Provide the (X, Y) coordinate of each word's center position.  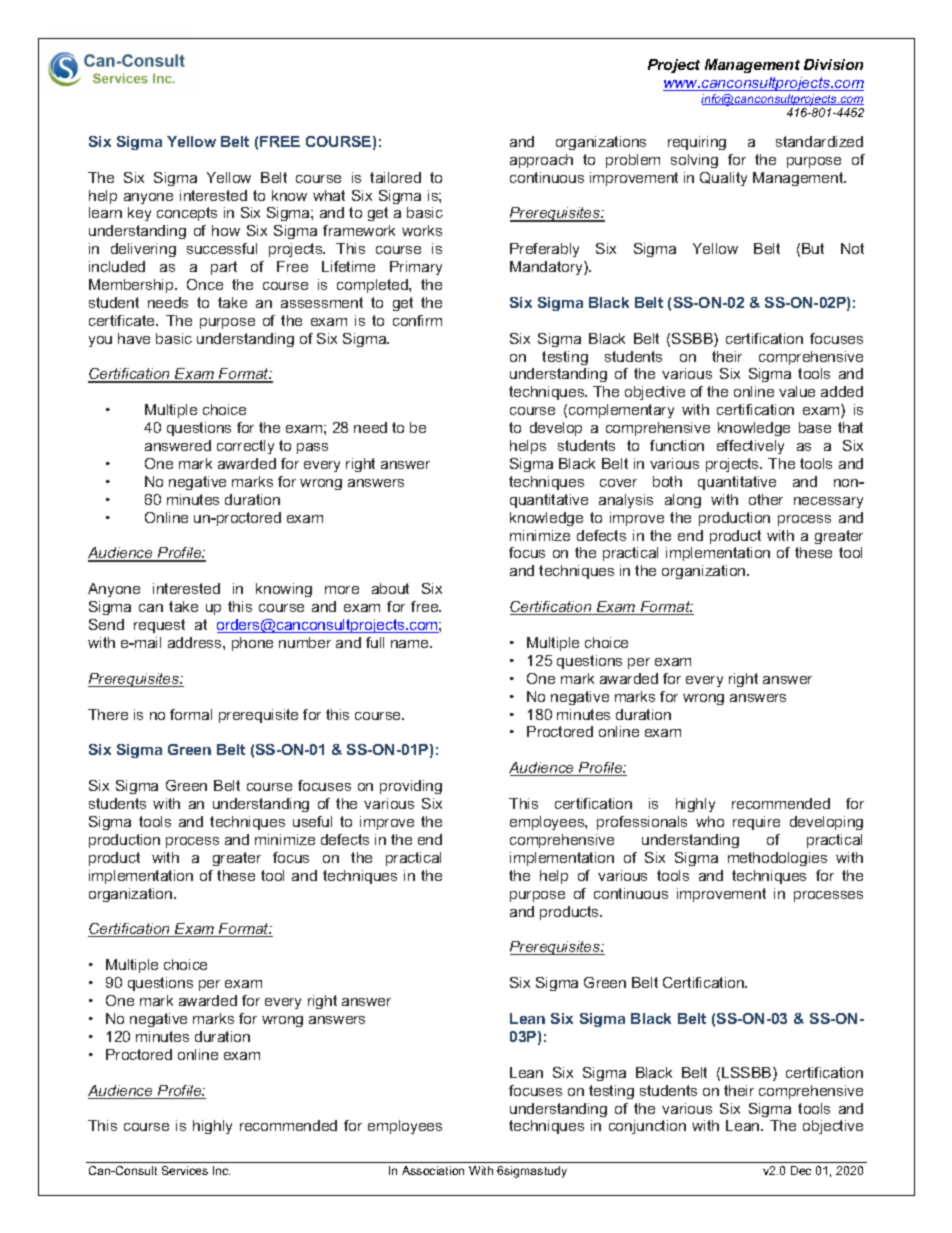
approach (541, 161)
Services (185, 1170)
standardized (819, 141)
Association (433, 1170)
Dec (801, 1170)
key (139, 214)
